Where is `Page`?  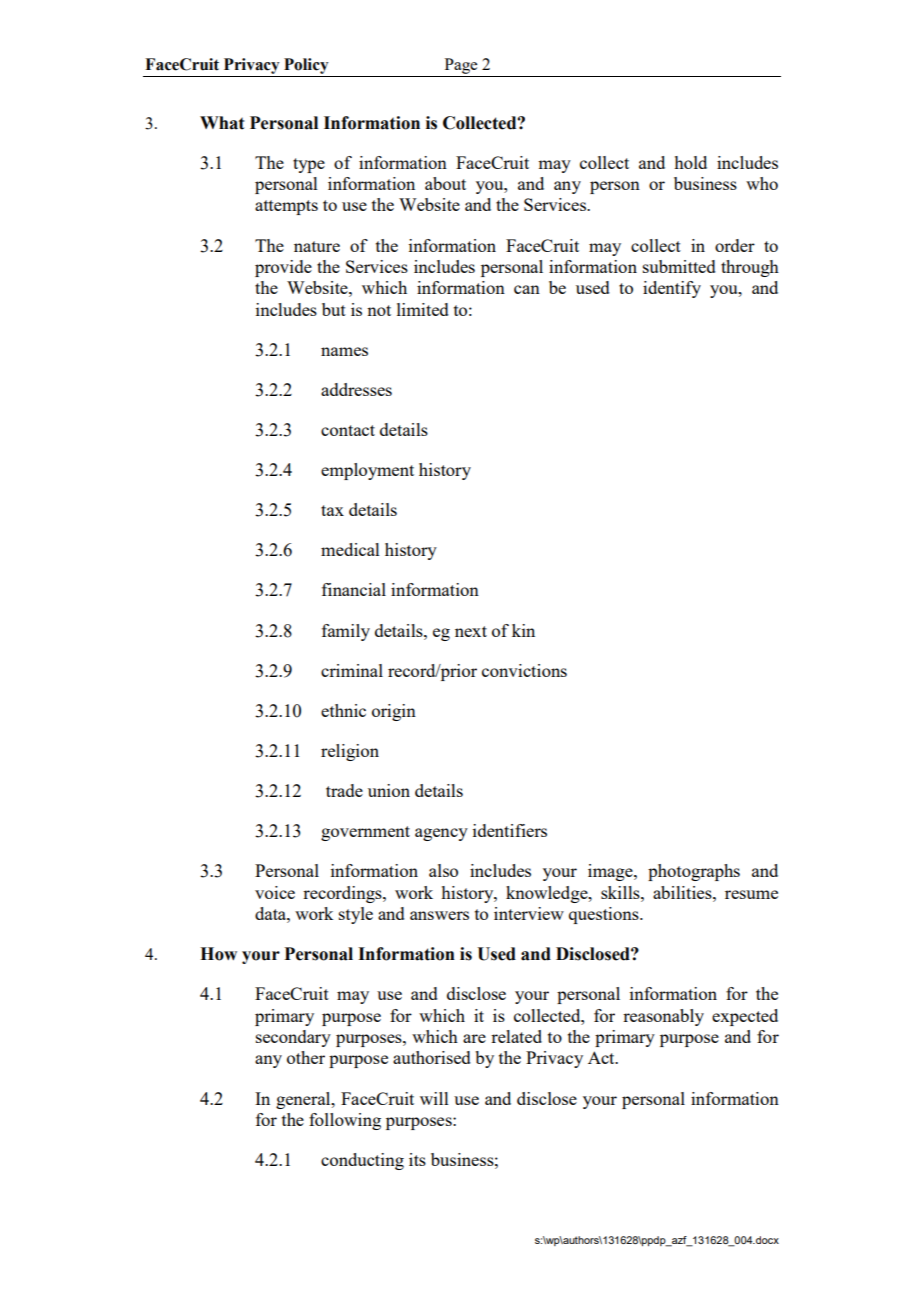 Page is located at coordinates (461, 67).
